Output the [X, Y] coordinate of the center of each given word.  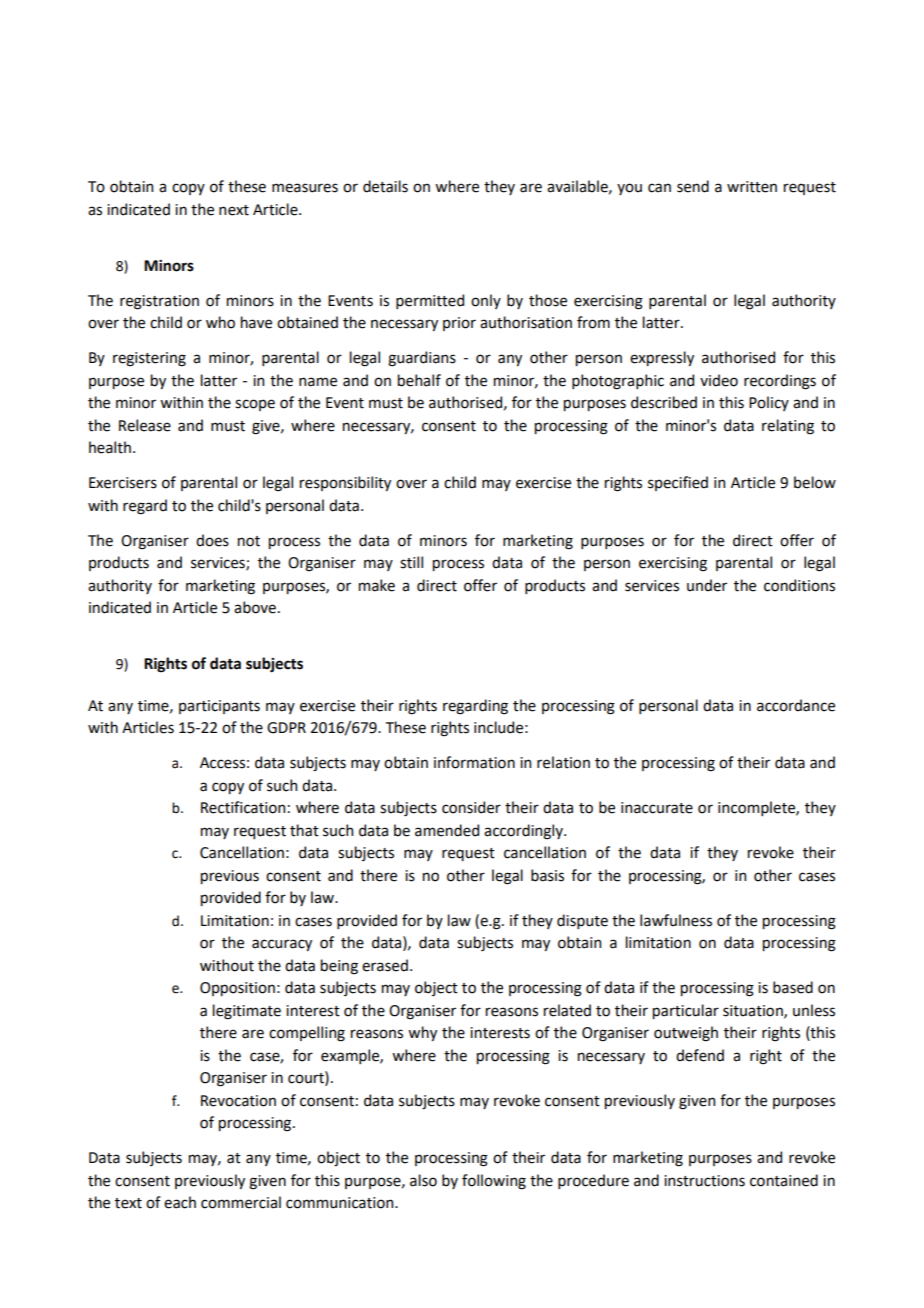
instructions [704, 1181]
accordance [796, 705]
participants [219, 707]
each [180, 1202]
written [752, 187]
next [234, 210]
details [385, 186]
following [494, 1182]
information [474, 762]
